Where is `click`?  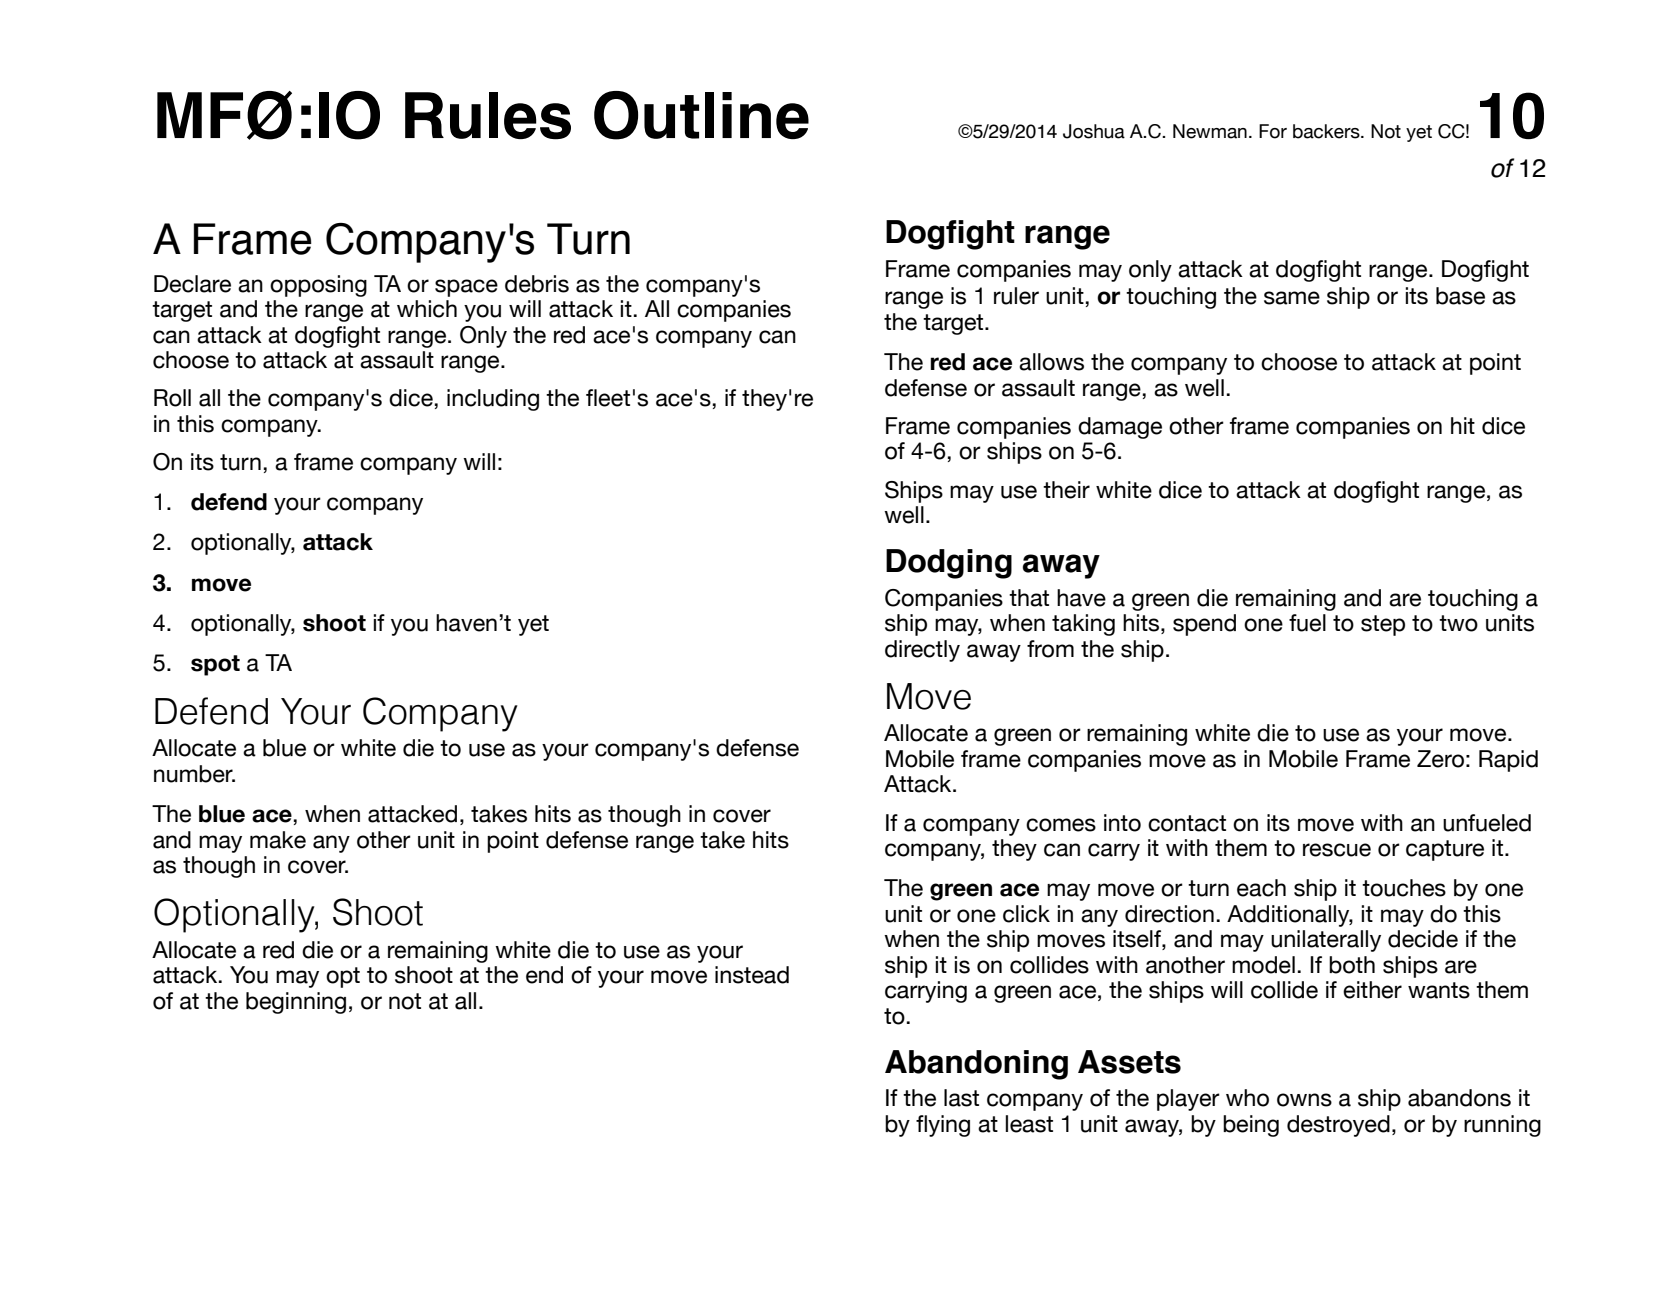
click is located at coordinates (1026, 914).
